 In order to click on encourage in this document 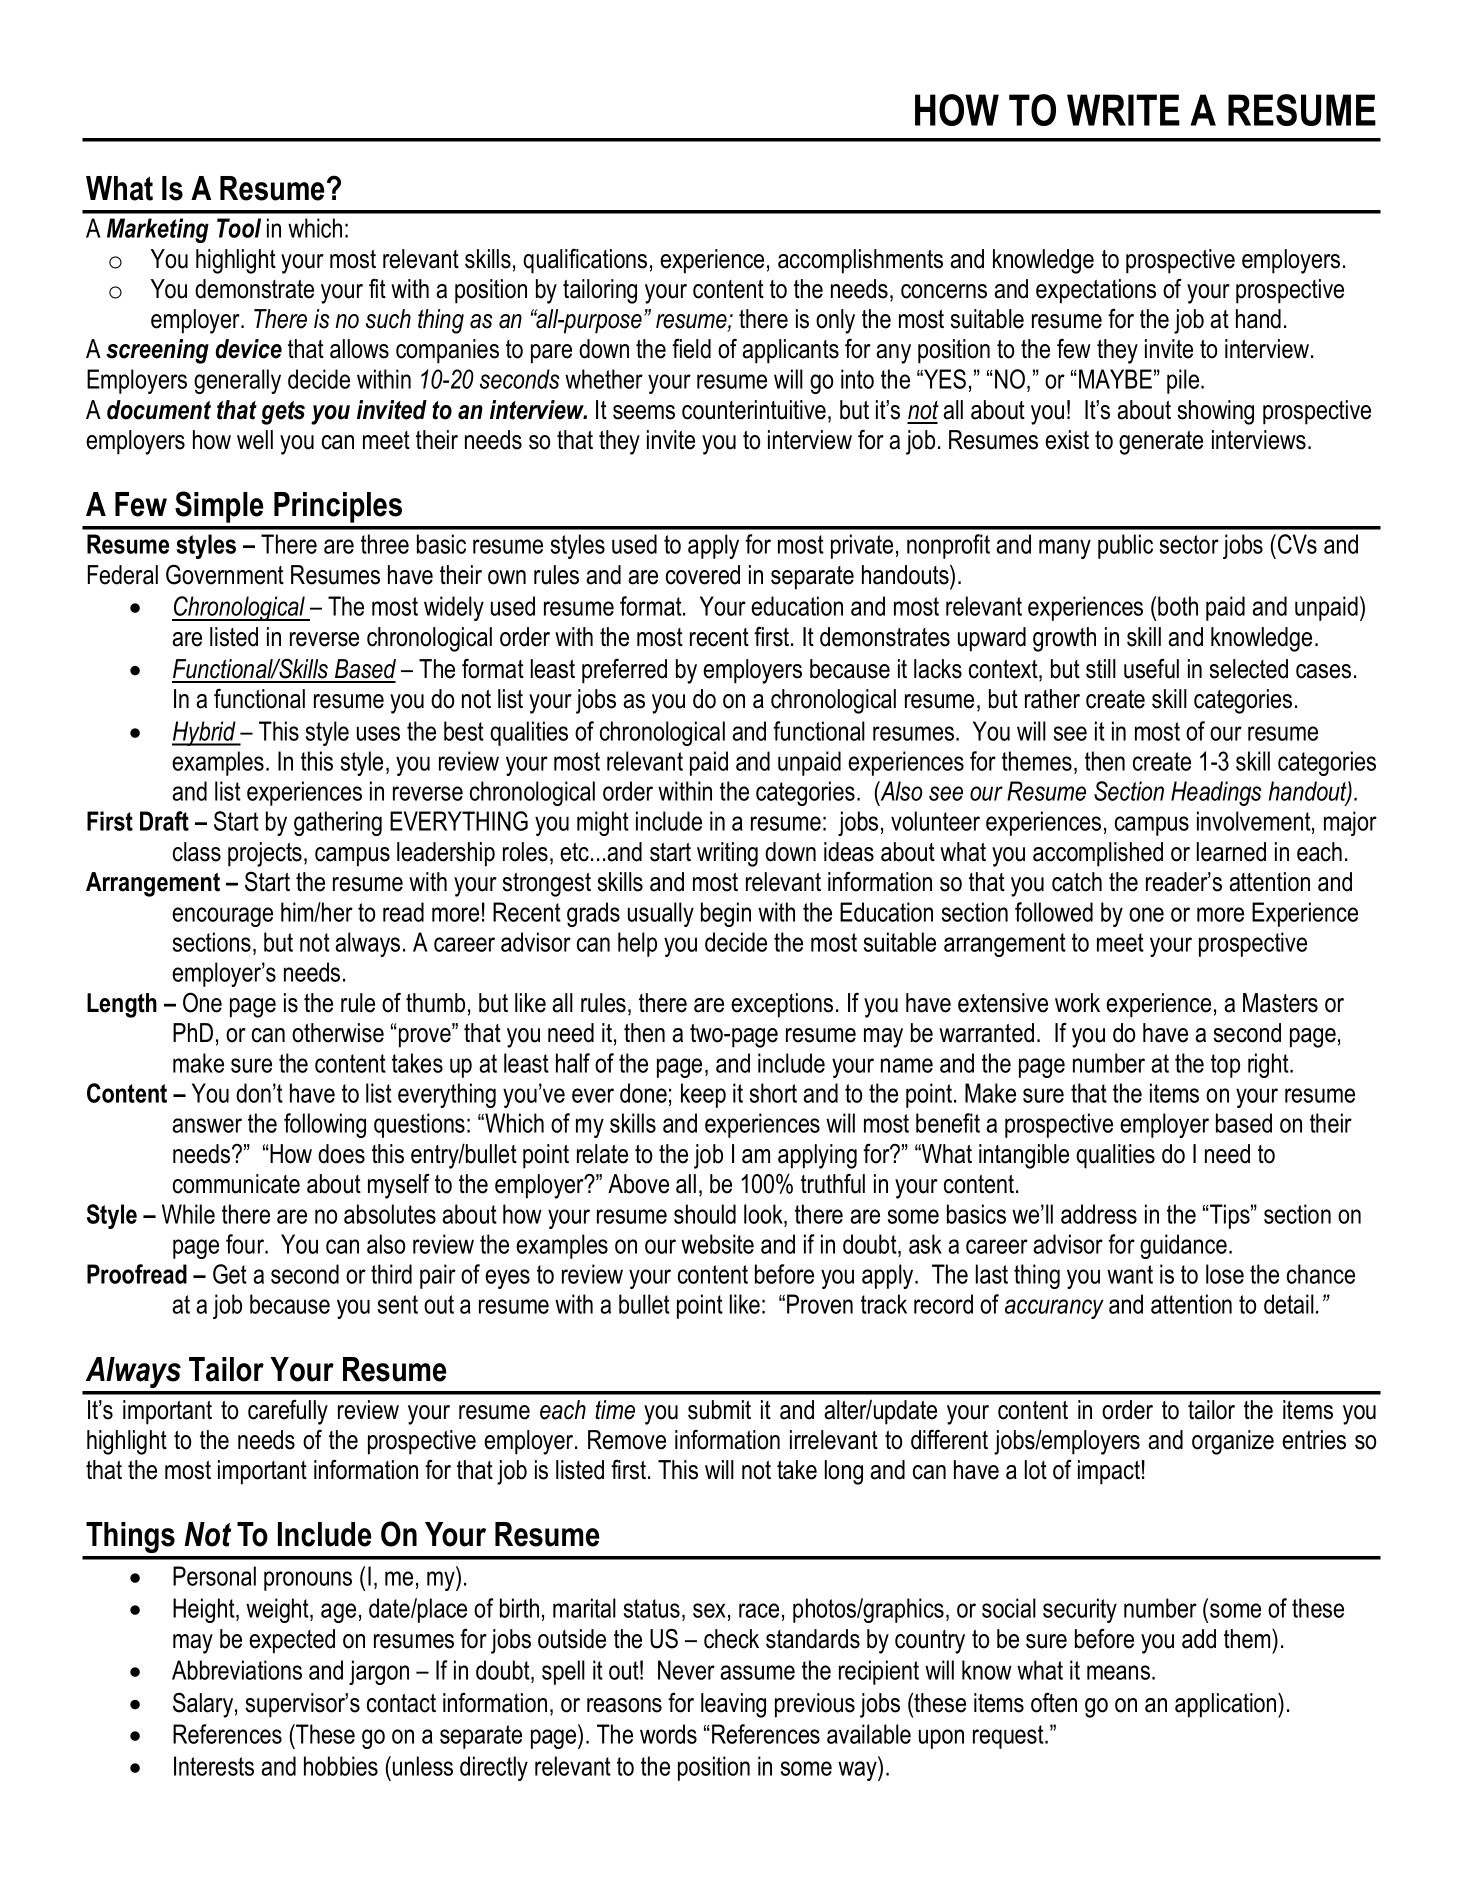, I will do `click(222, 917)`.
